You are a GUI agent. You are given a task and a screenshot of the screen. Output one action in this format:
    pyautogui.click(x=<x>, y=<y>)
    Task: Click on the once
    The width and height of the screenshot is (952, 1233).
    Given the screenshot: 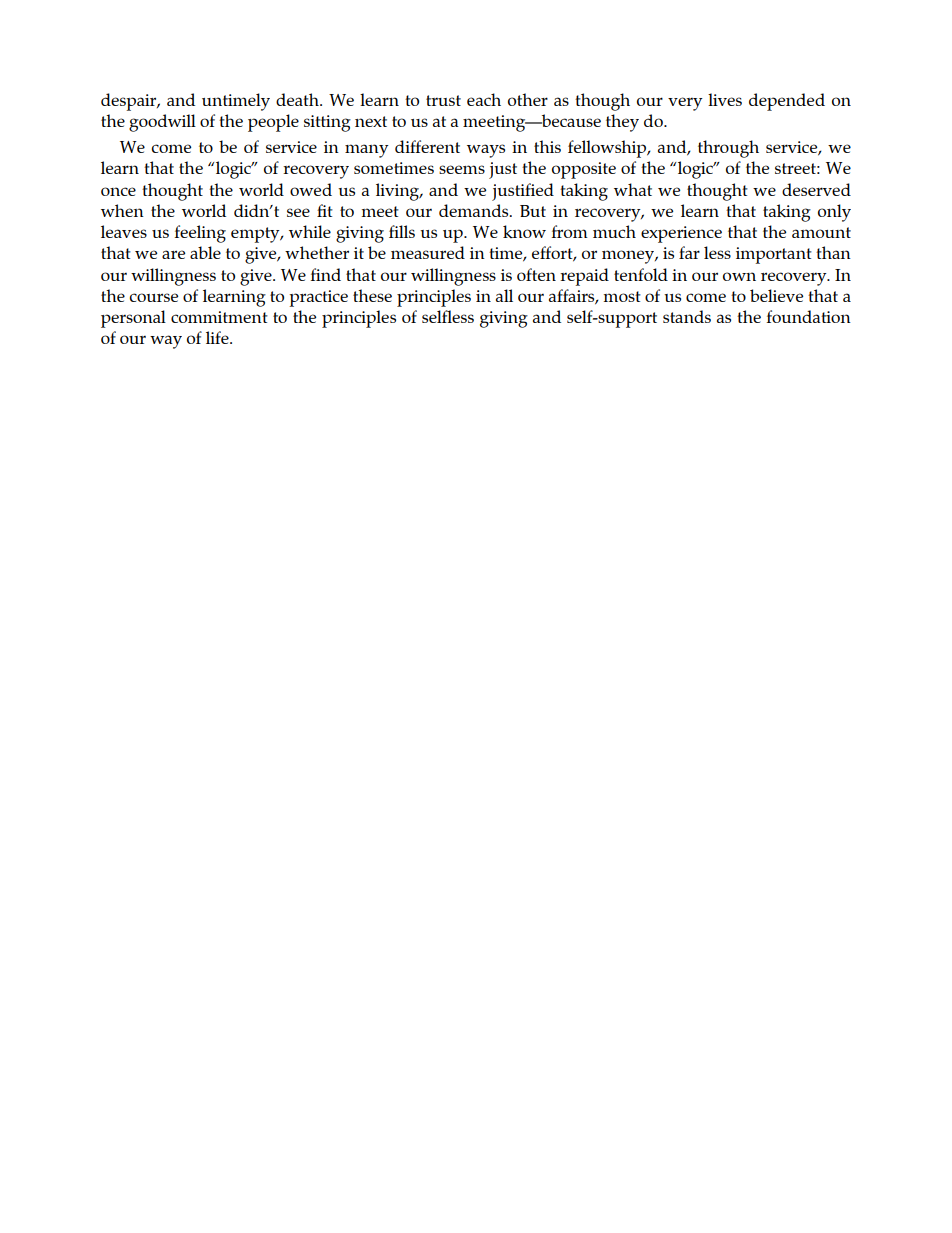 What is the action you would take?
    pyautogui.click(x=118, y=191)
